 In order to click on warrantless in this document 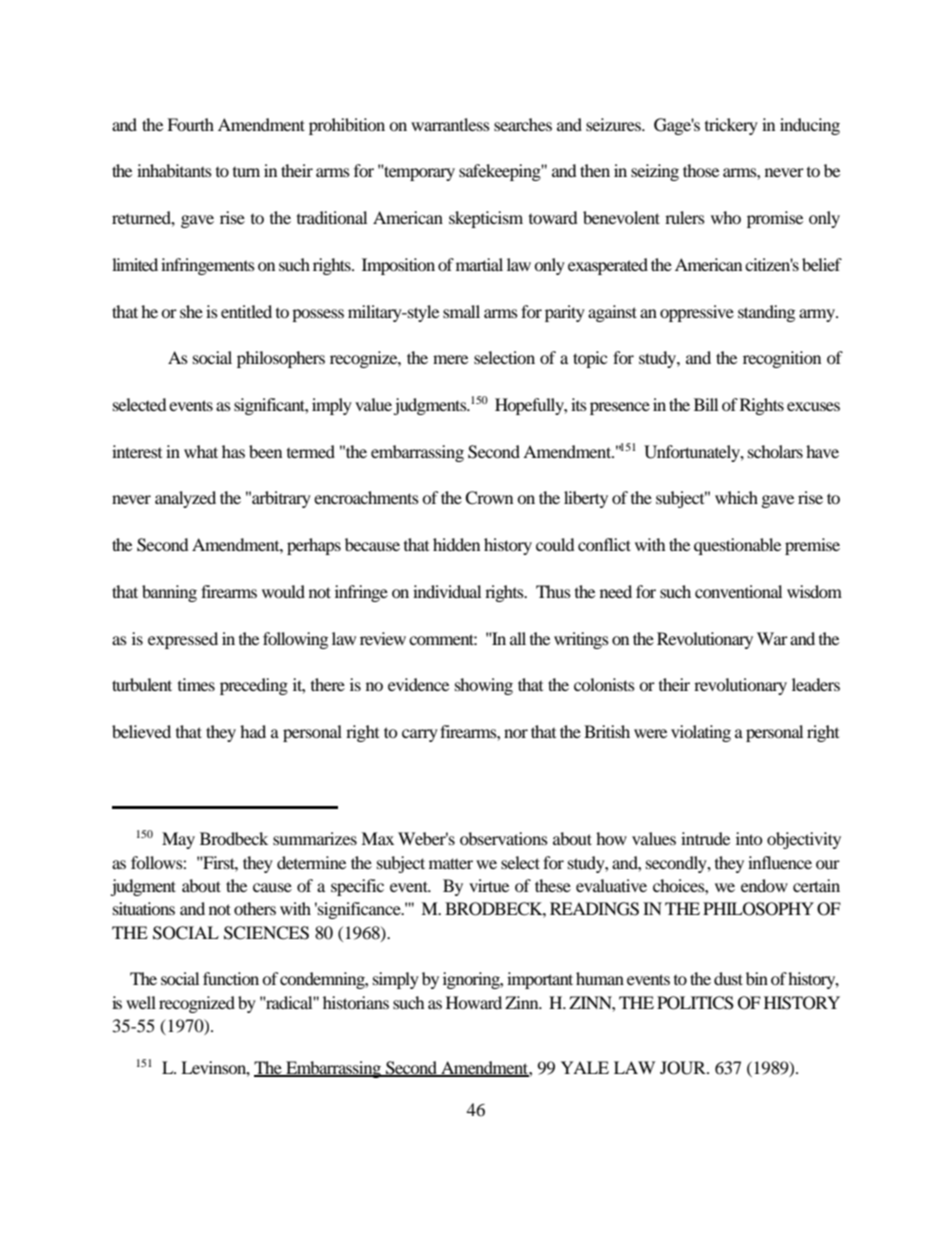, I will do `click(450, 124)`.
